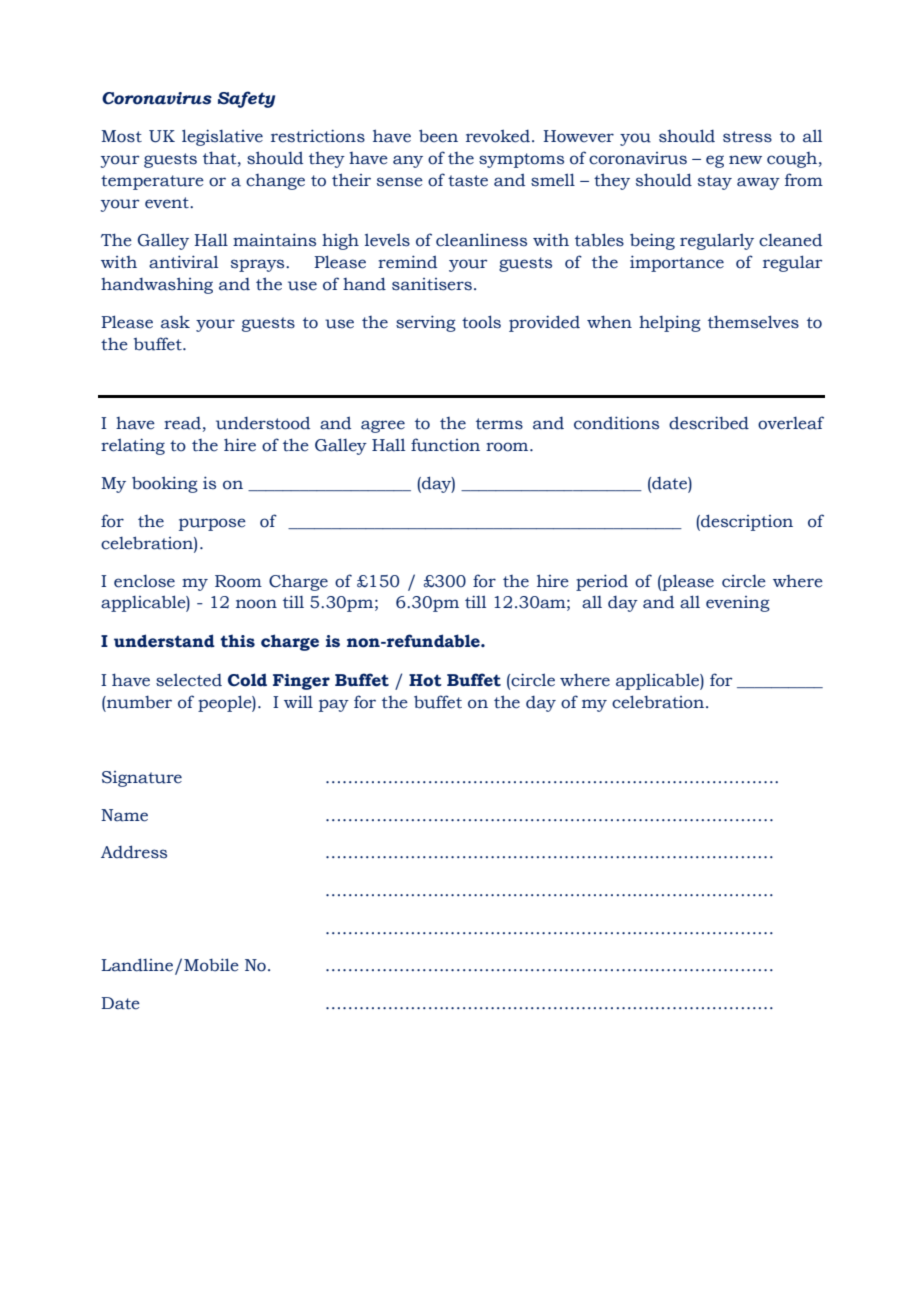 Image resolution: width=924 pixels, height=1308 pixels. Describe the element at coordinates (438, 136) in the screenshot. I see `been` at that location.
